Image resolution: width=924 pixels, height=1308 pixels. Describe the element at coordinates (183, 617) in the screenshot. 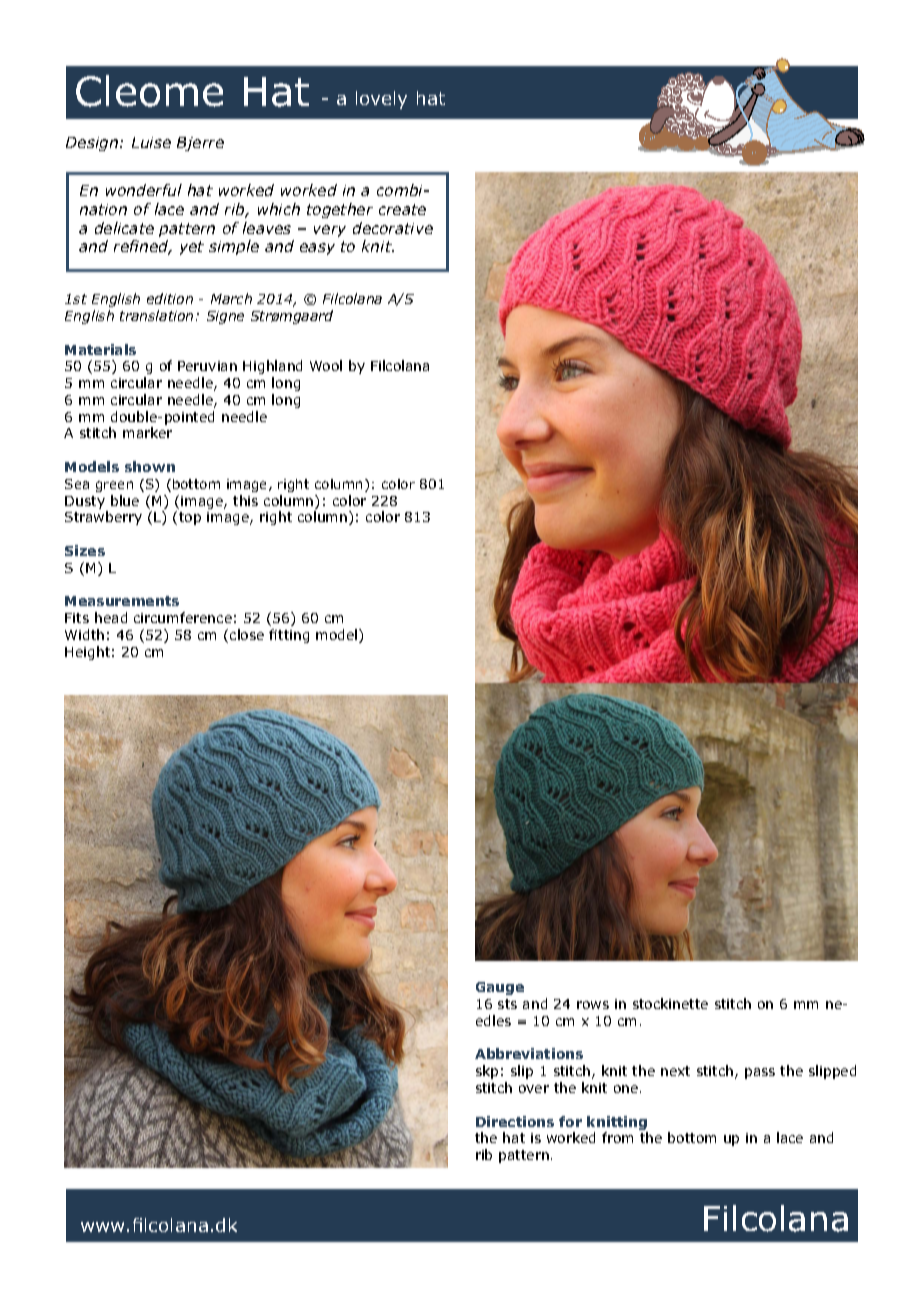

I see `circumference` at that location.
